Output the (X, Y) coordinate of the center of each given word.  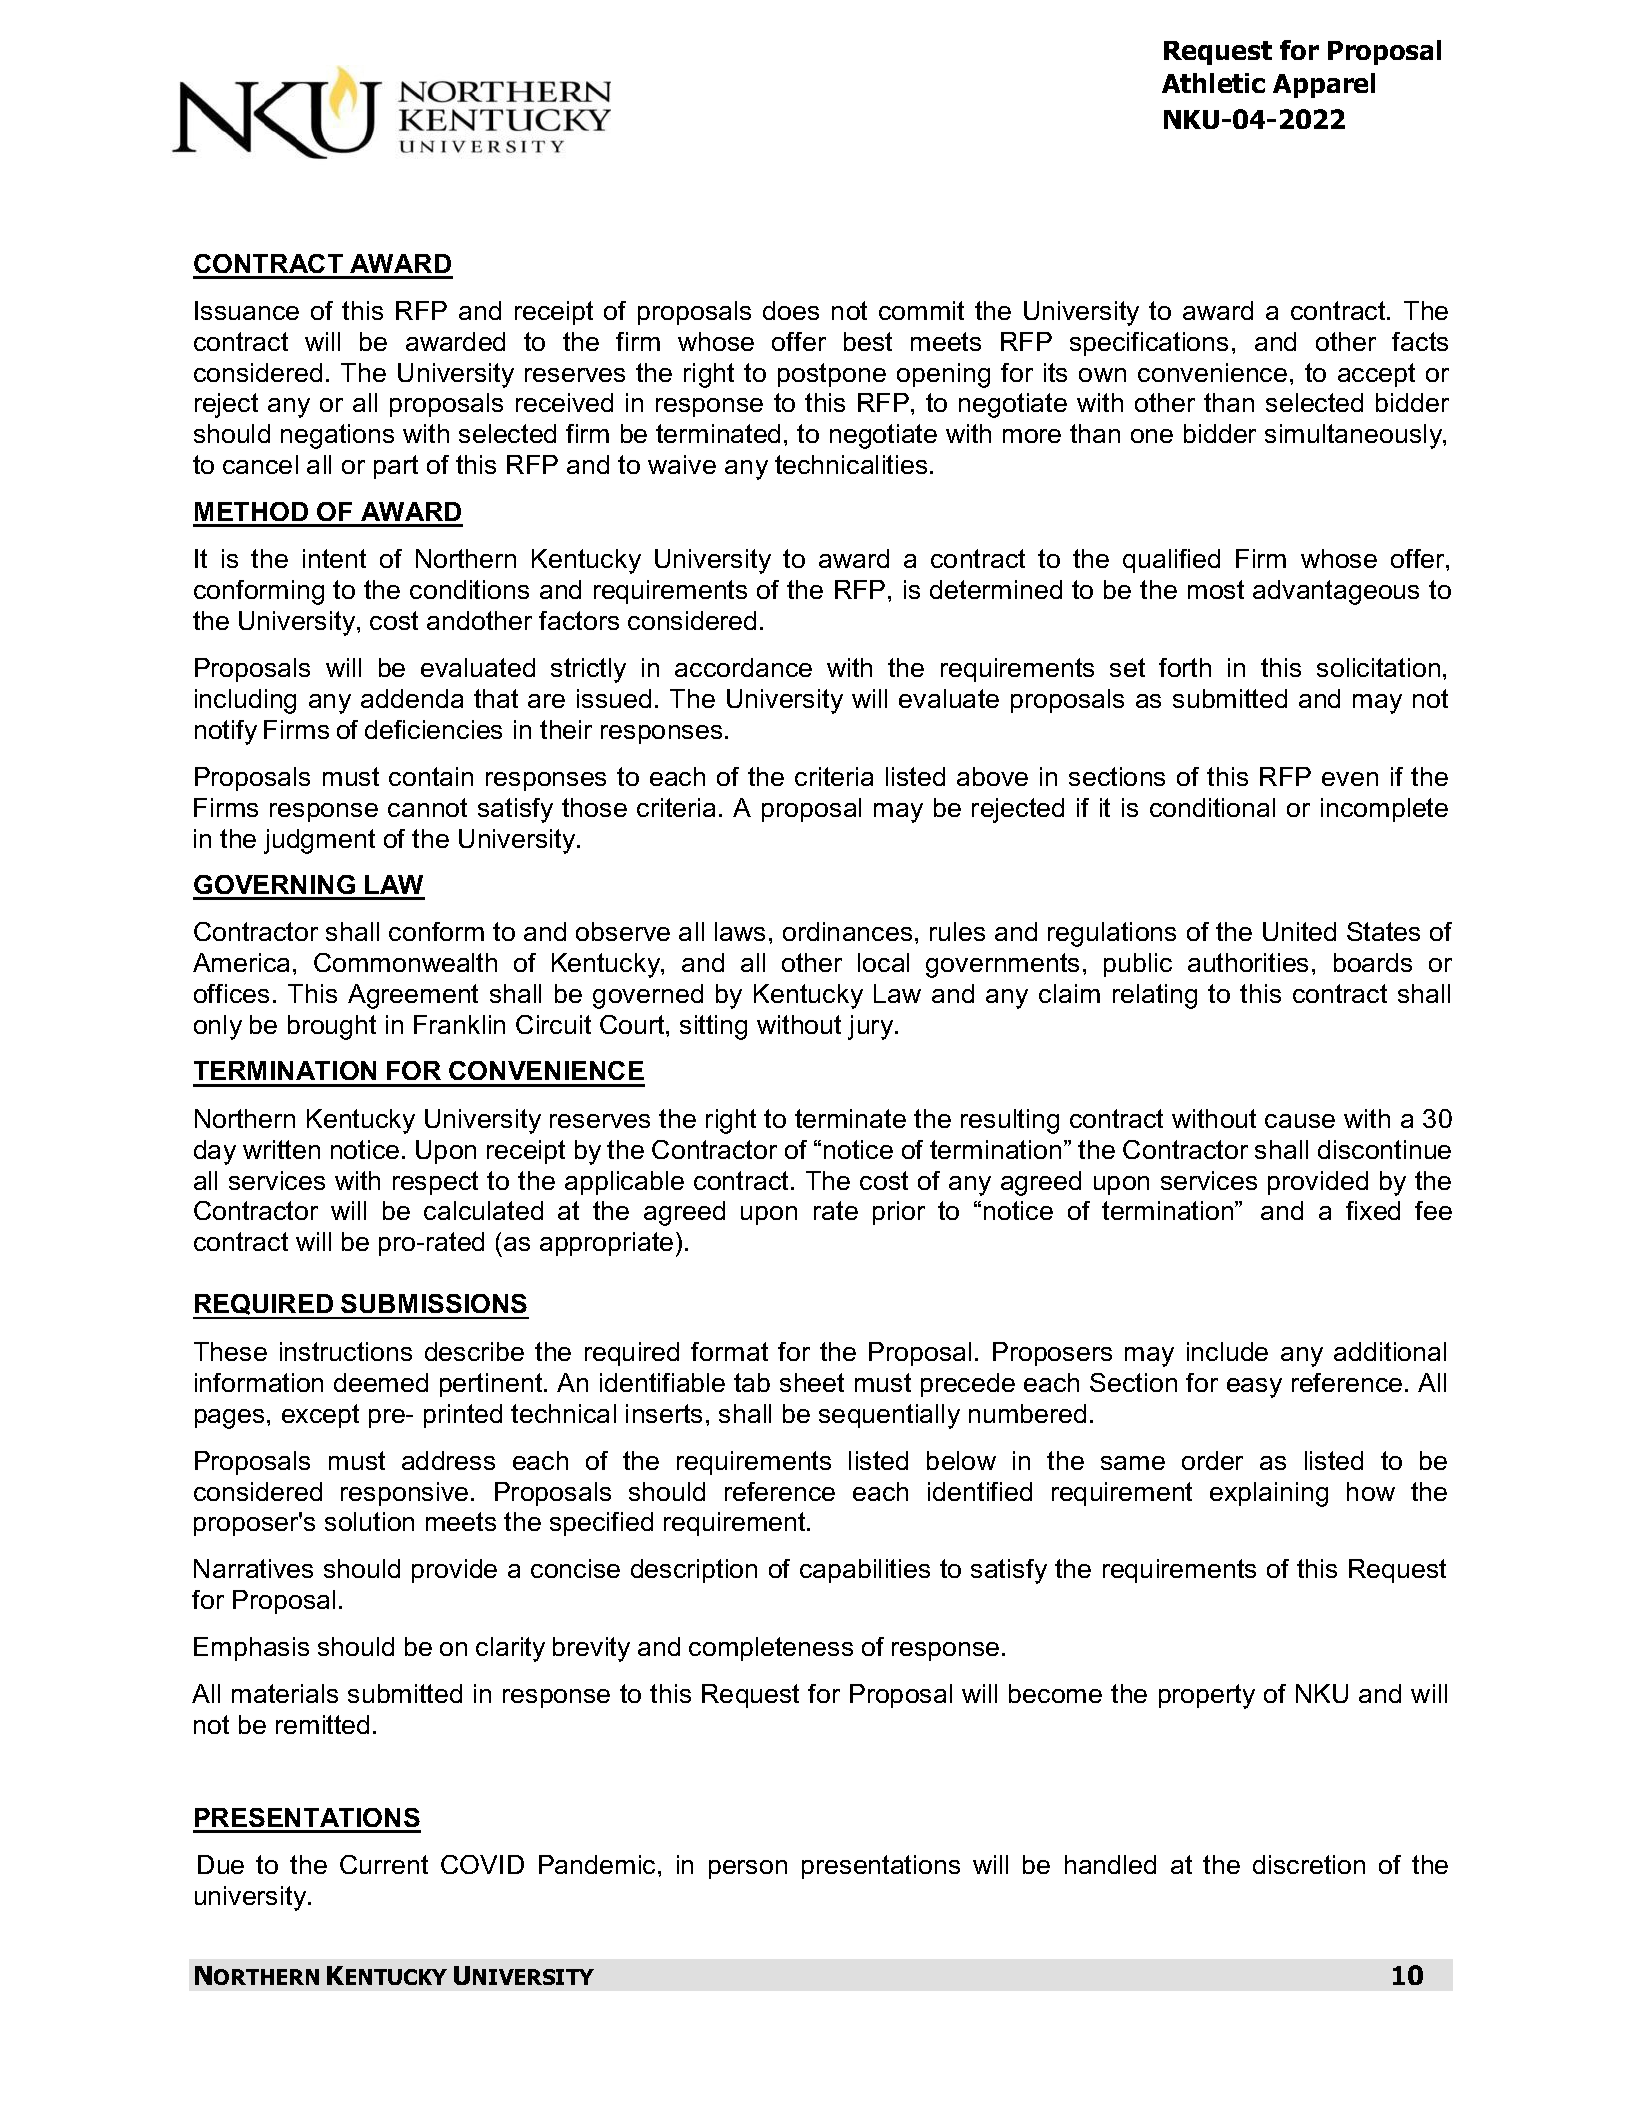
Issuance (247, 310)
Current (384, 1864)
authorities (1248, 962)
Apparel (1324, 85)
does (791, 310)
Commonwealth (405, 962)
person (748, 1869)
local (883, 962)
